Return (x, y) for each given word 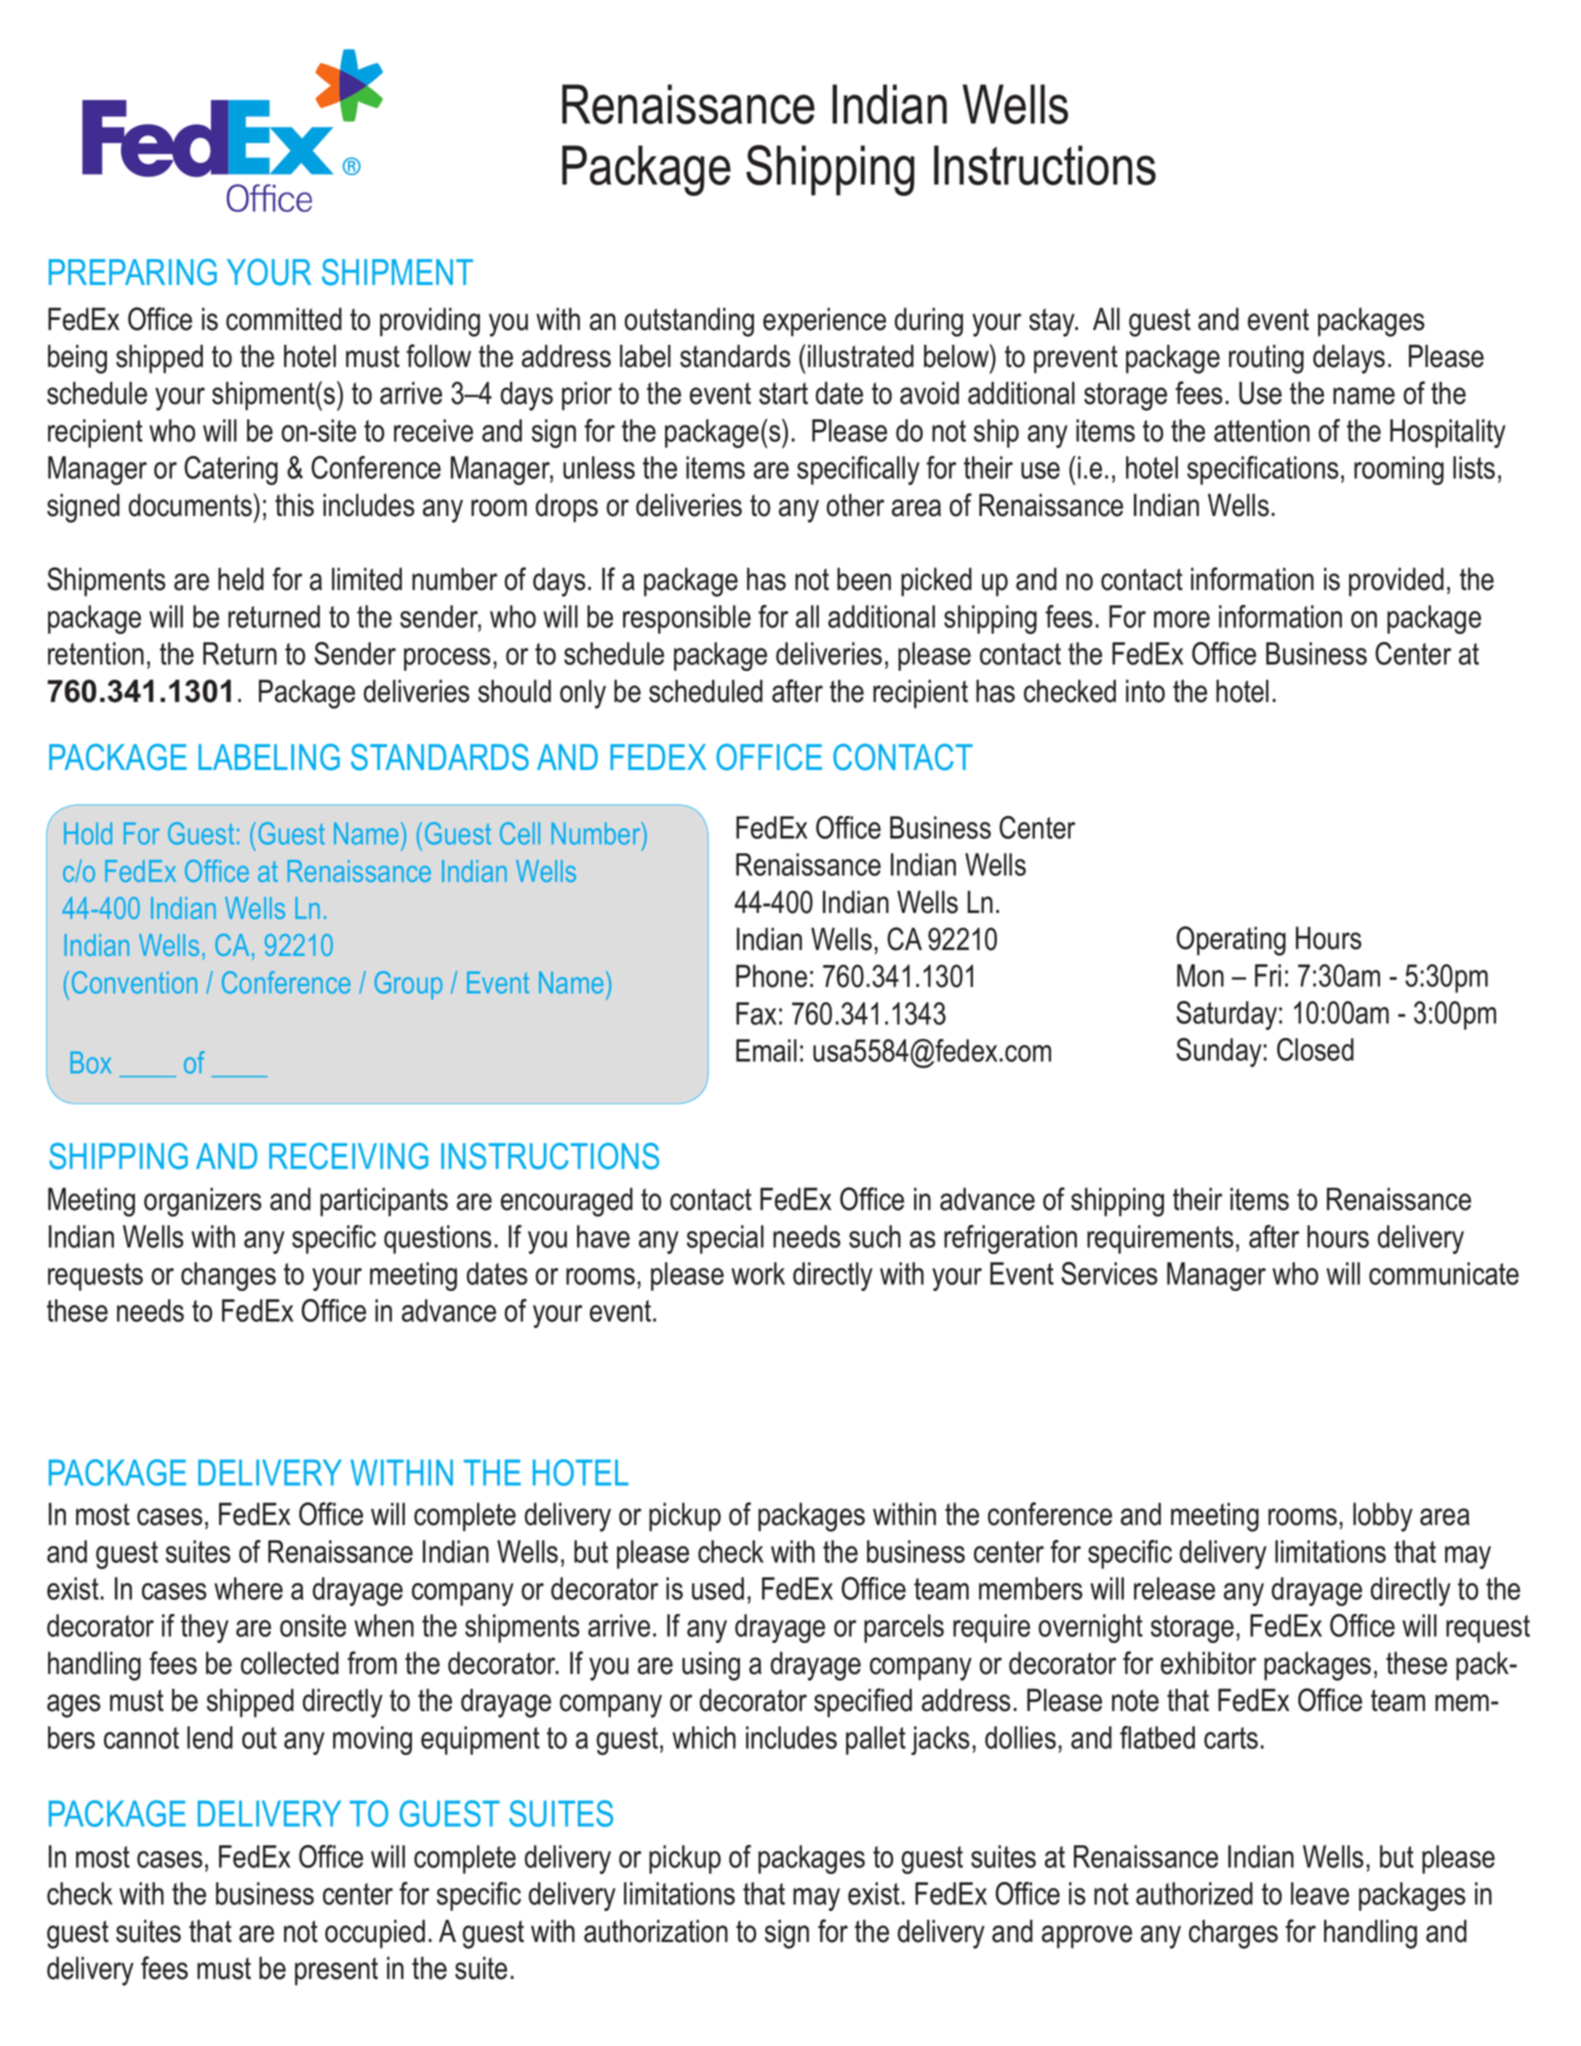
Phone (771, 976)
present (336, 1972)
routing (1266, 359)
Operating (1231, 941)
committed (284, 319)
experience (824, 322)
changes (228, 1276)
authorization (656, 1931)
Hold (88, 833)
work (758, 1273)
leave (1320, 1893)
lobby (1383, 1517)
